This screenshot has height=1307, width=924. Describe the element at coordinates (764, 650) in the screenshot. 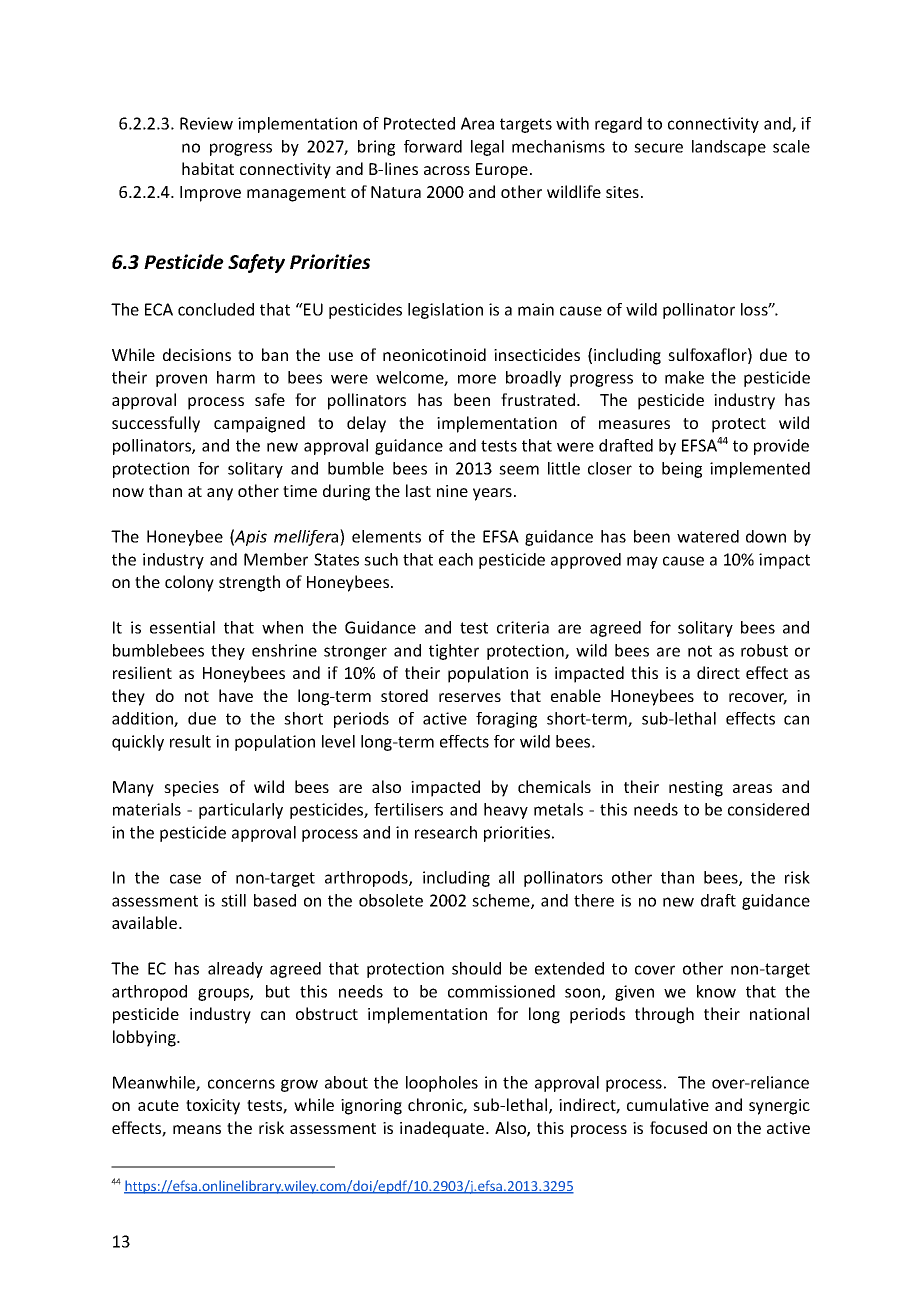

I see `robust` at that location.
